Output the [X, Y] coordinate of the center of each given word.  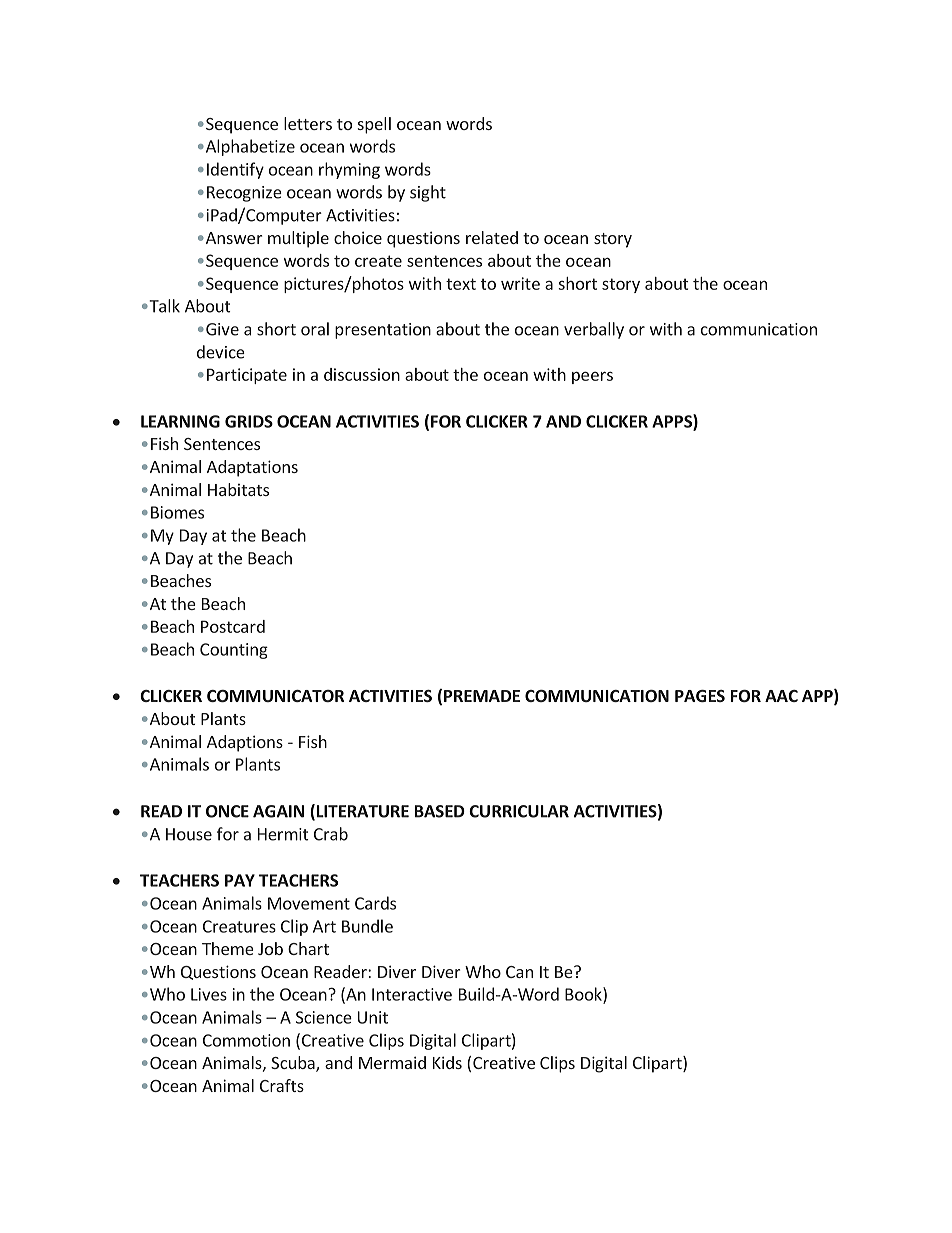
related [492, 237]
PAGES [700, 696]
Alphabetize [249, 147]
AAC [781, 696]
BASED [440, 811]
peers [592, 377]
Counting [234, 651]
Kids [447, 1062]
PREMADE [482, 696]
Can [519, 972]
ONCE [227, 811]
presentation [383, 331]
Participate [247, 376]
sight [428, 193]
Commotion [246, 1040]
